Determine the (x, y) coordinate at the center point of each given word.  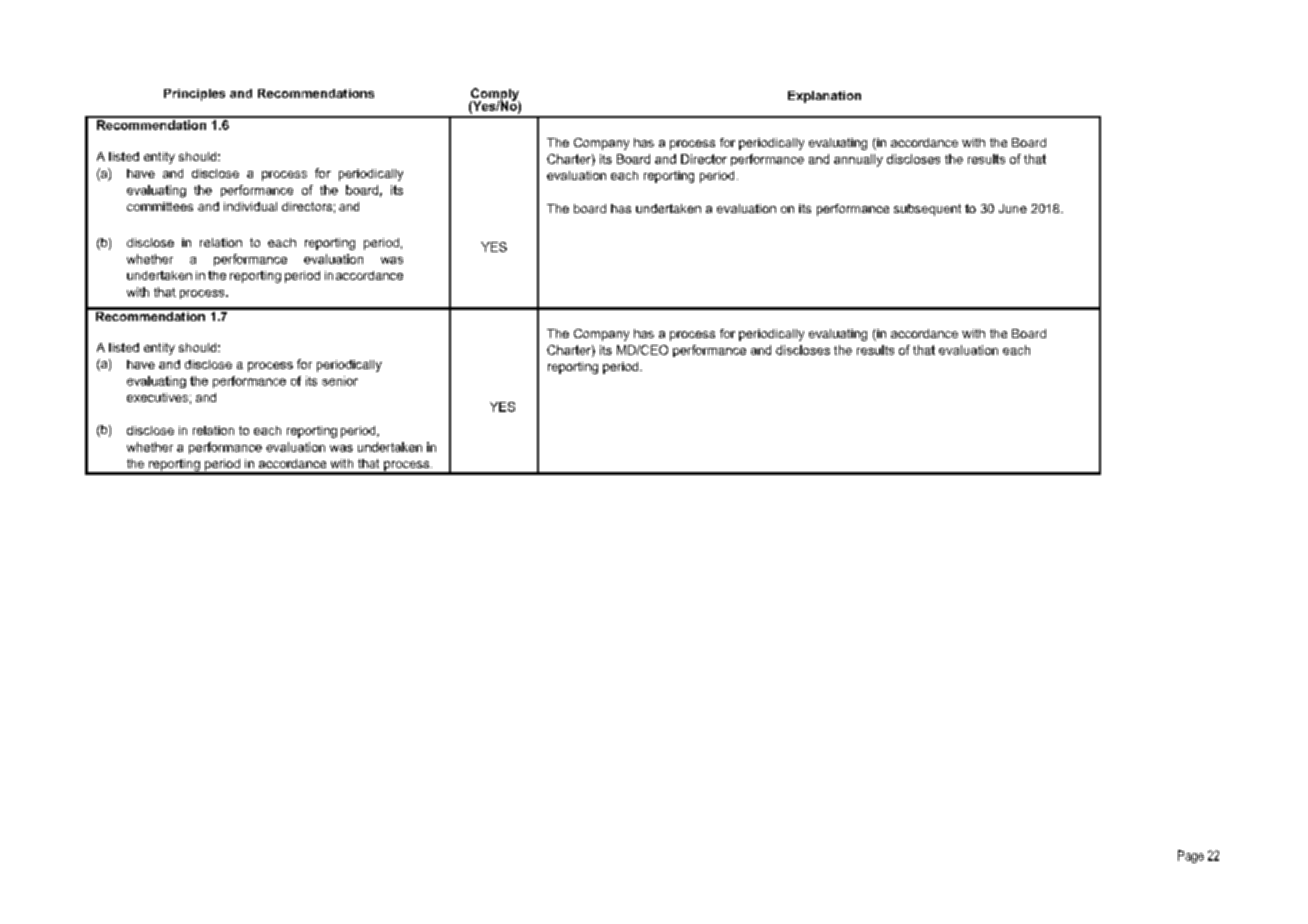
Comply (495, 95)
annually (858, 160)
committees (160, 206)
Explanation (824, 97)
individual (250, 206)
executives (157, 397)
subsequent (927, 210)
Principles (194, 95)
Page (1191, 856)
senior (340, 381)
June (1013, 208)
